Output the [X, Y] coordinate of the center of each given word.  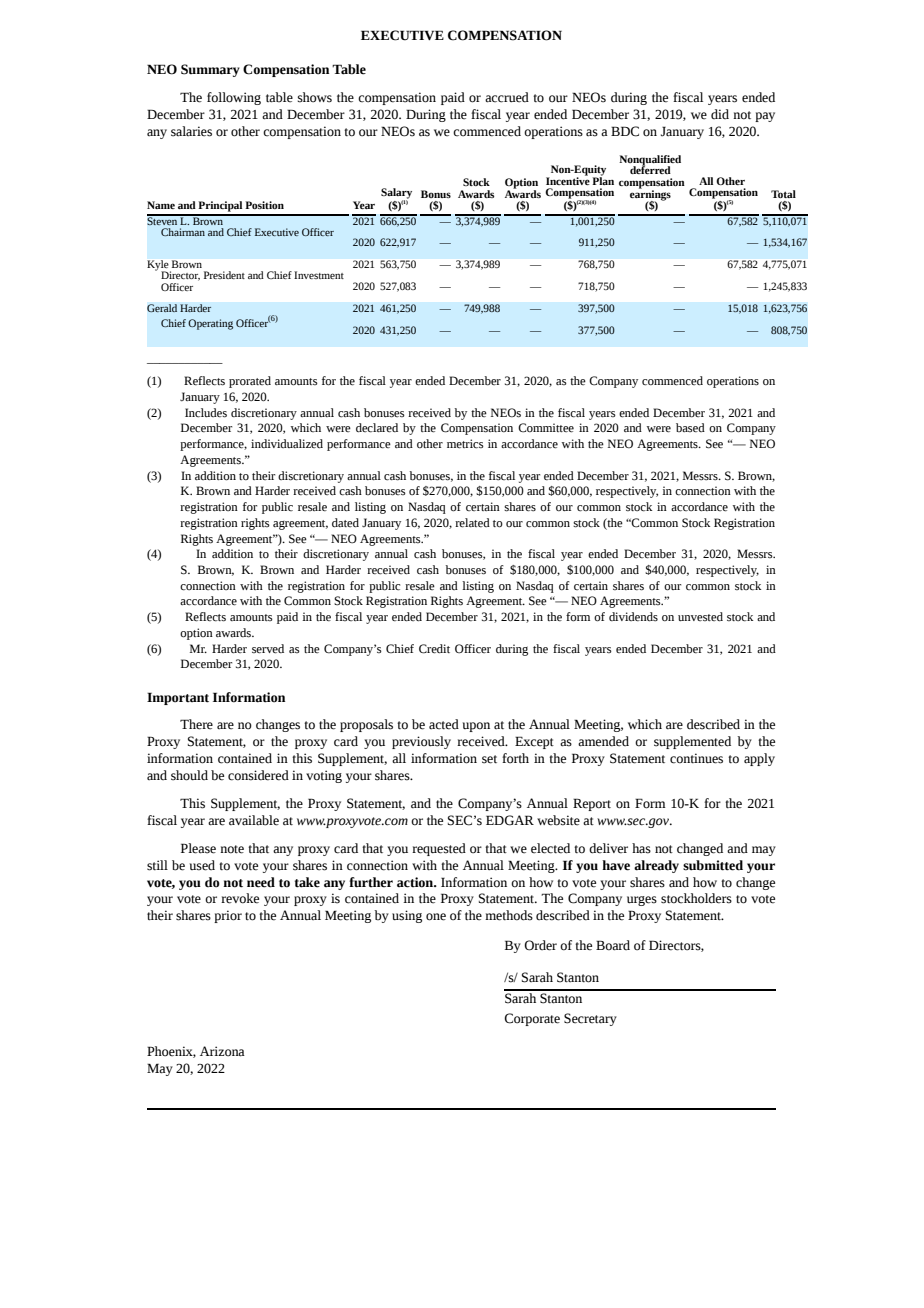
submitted [713, 865]
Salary [396, 194]
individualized [287, 444]
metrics [465, 444]
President [224, 275]
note [232, 849]
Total [783, 194]
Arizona [222, 1051]
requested [439, 849]
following [234, 98]
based [690, 428]
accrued [507, 97]
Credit [434, 649]
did [720, 114]
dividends [633, 617]
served [268, 649]
